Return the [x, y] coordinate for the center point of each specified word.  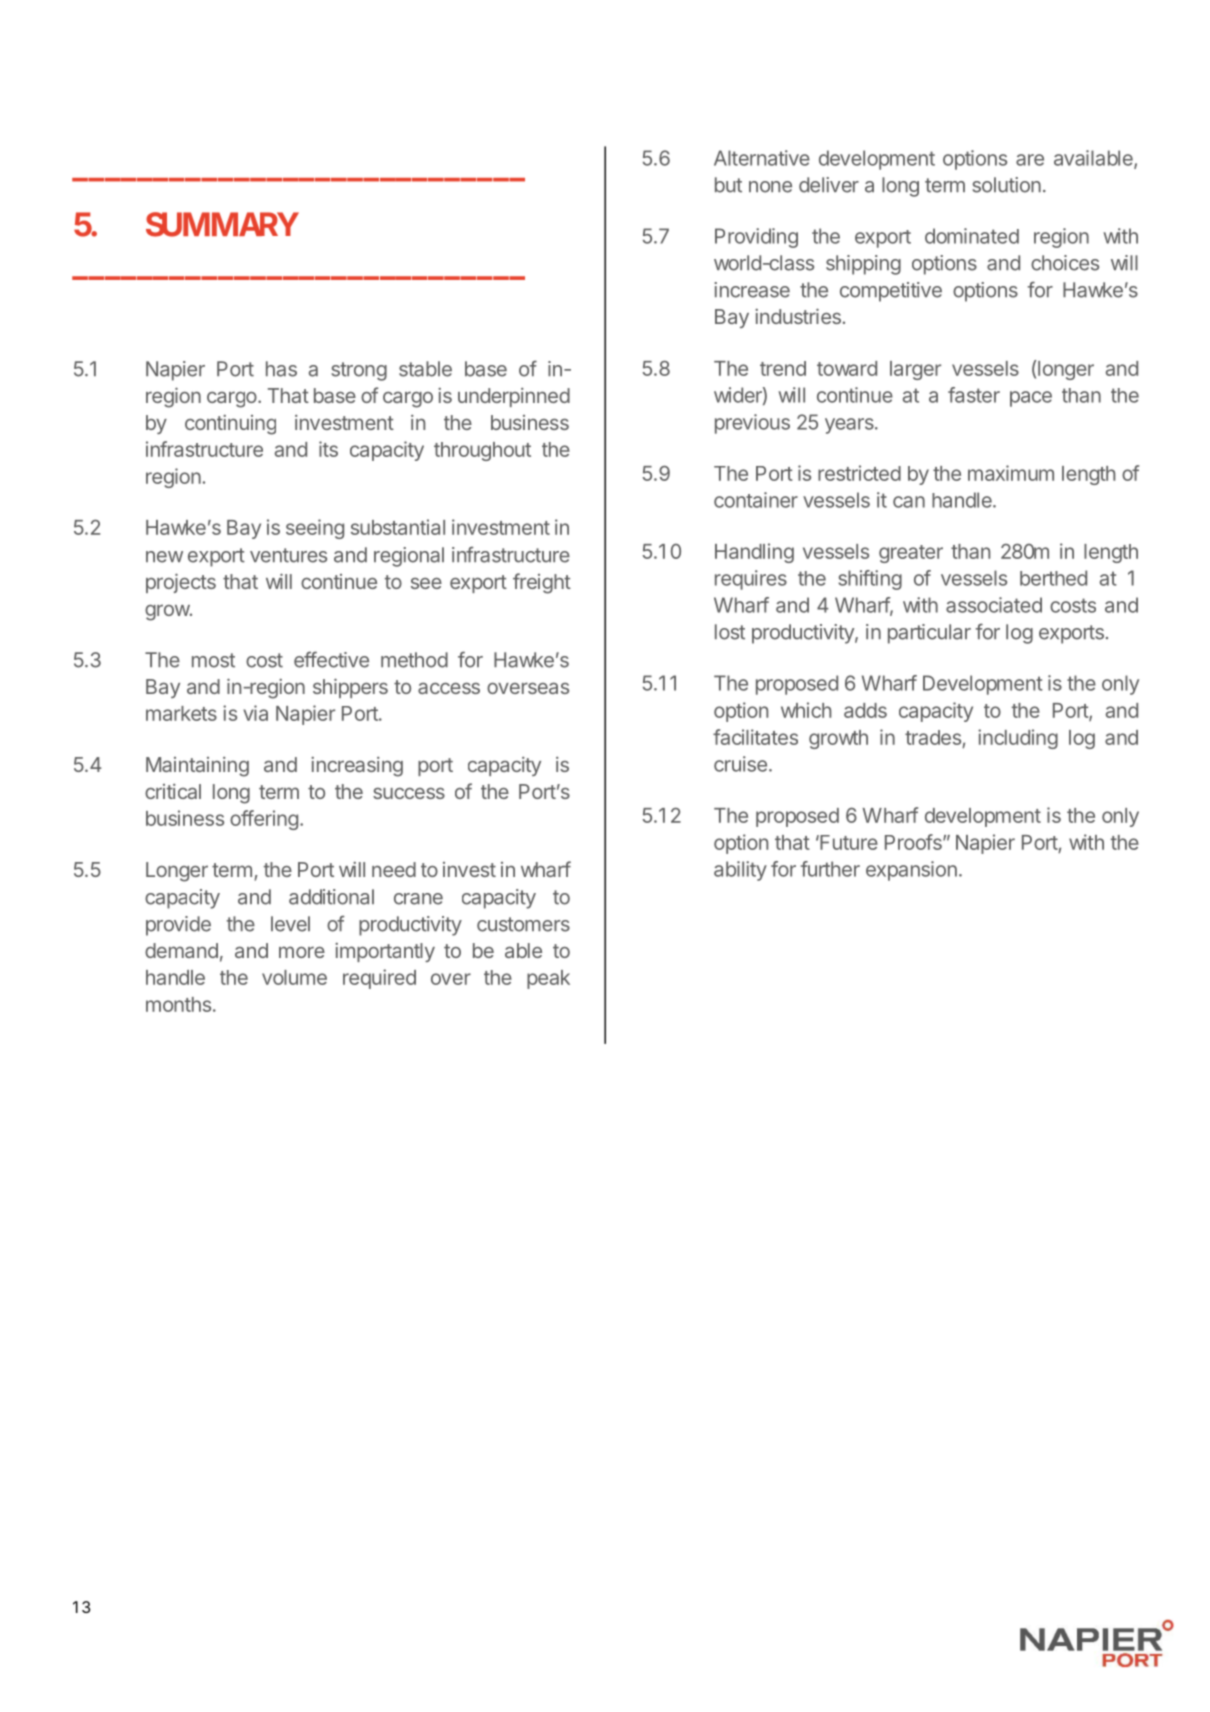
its [328, 449]
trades [933, 737]
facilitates [755, 737]
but [728, 185]
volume [294, 977]
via [255, 713]
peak [548, 979]
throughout [482, 451]
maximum [1011, 473]
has [281, 369]
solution [1006, 185]
